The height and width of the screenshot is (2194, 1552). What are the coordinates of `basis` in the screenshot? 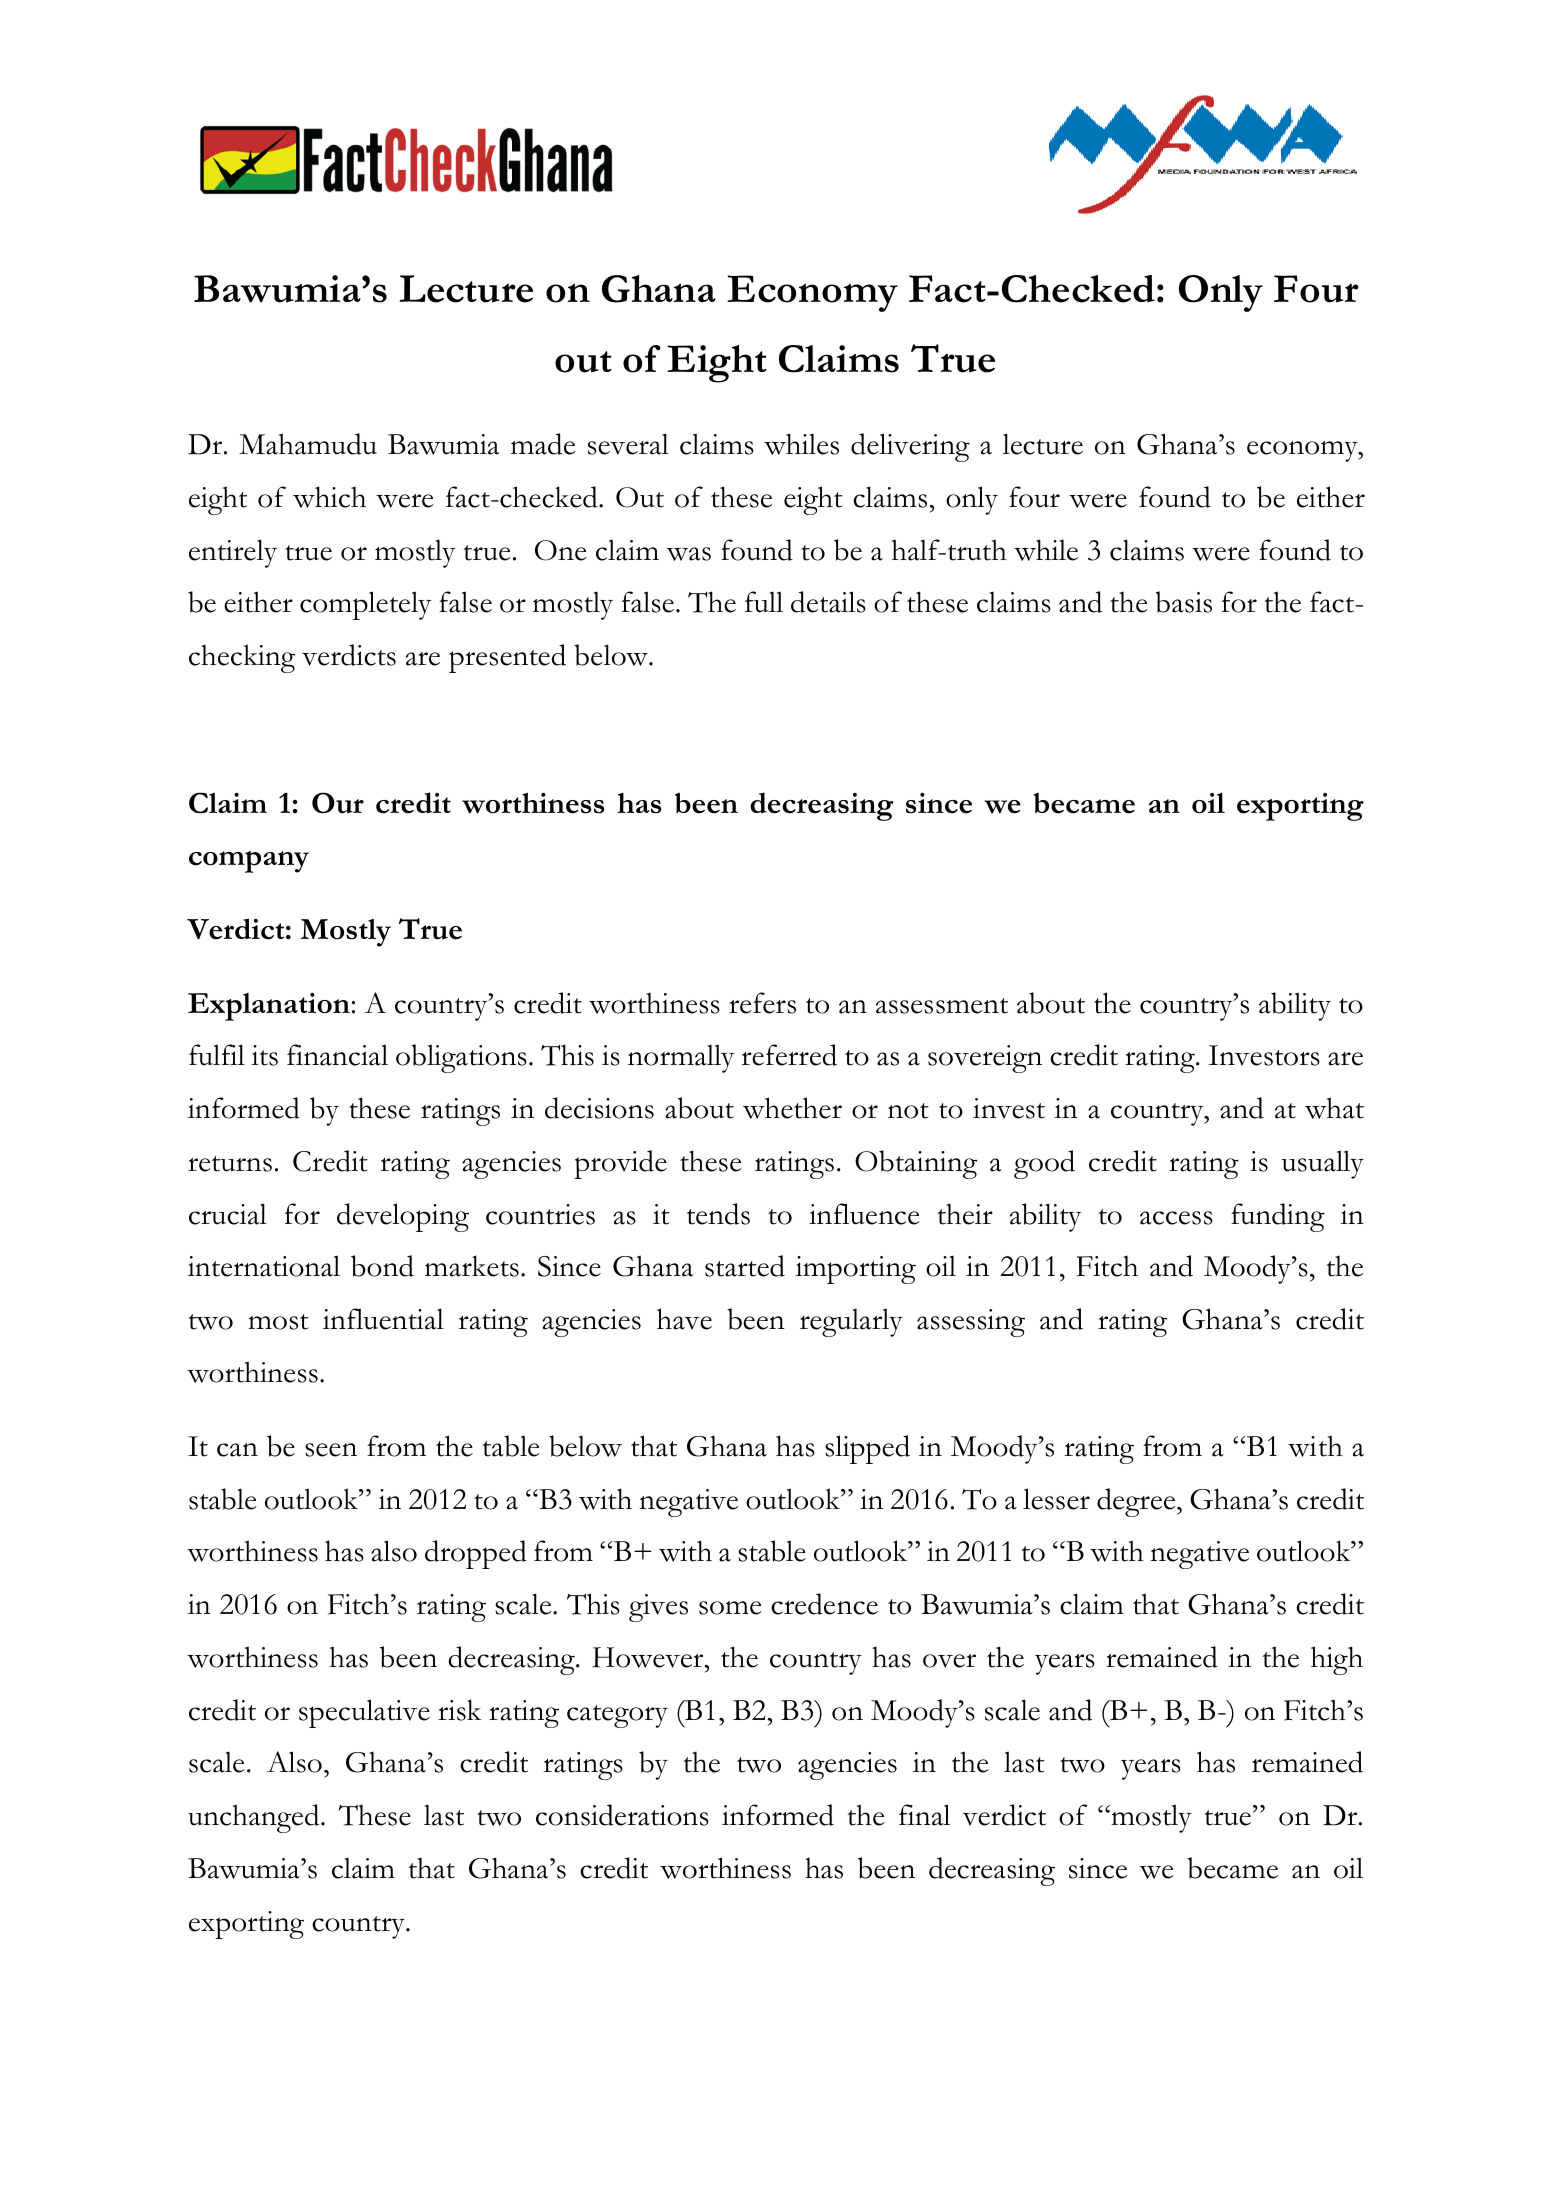 It's located at (1183, 602).
